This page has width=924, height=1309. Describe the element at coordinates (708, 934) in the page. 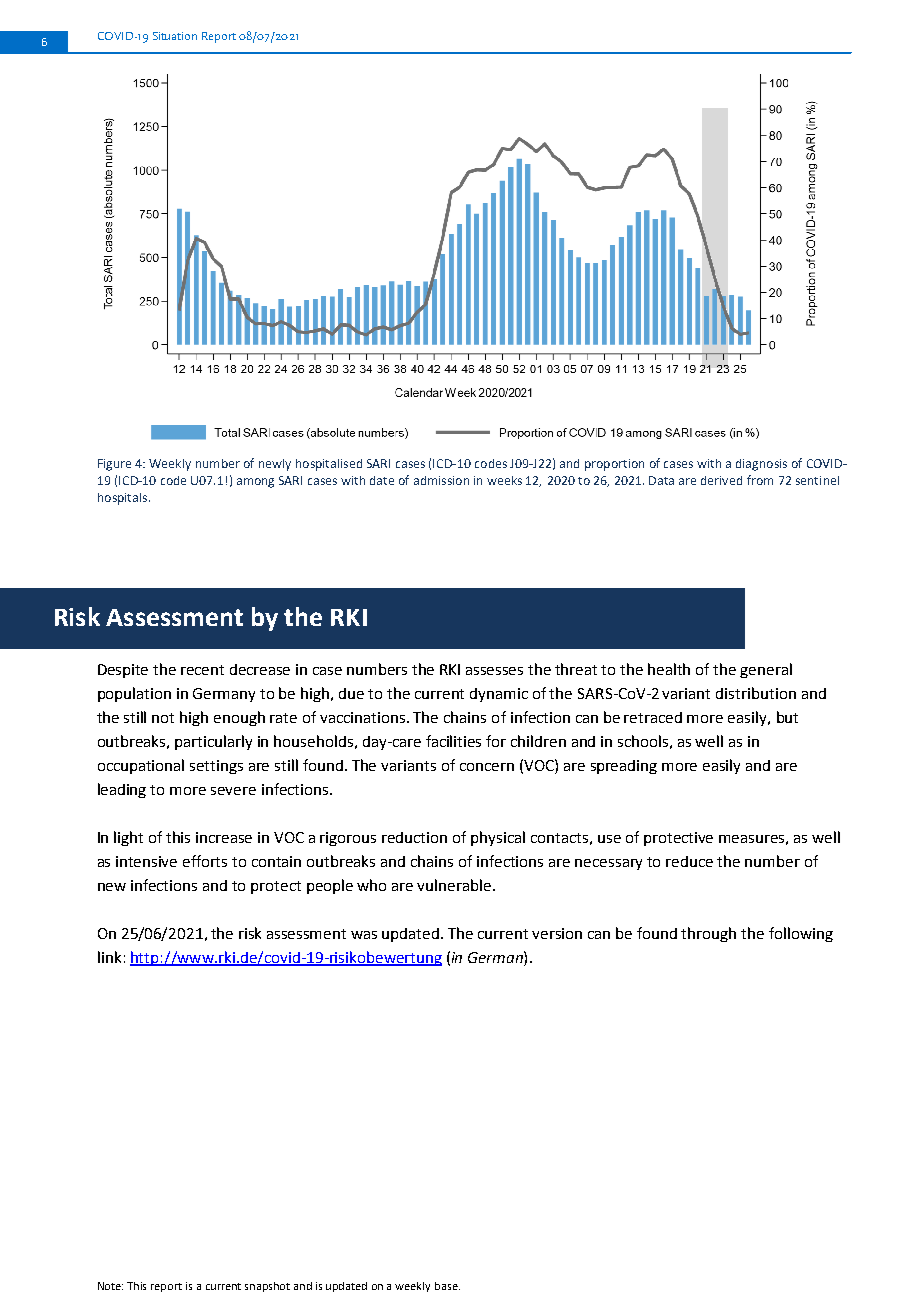

I see `through` at that location.
